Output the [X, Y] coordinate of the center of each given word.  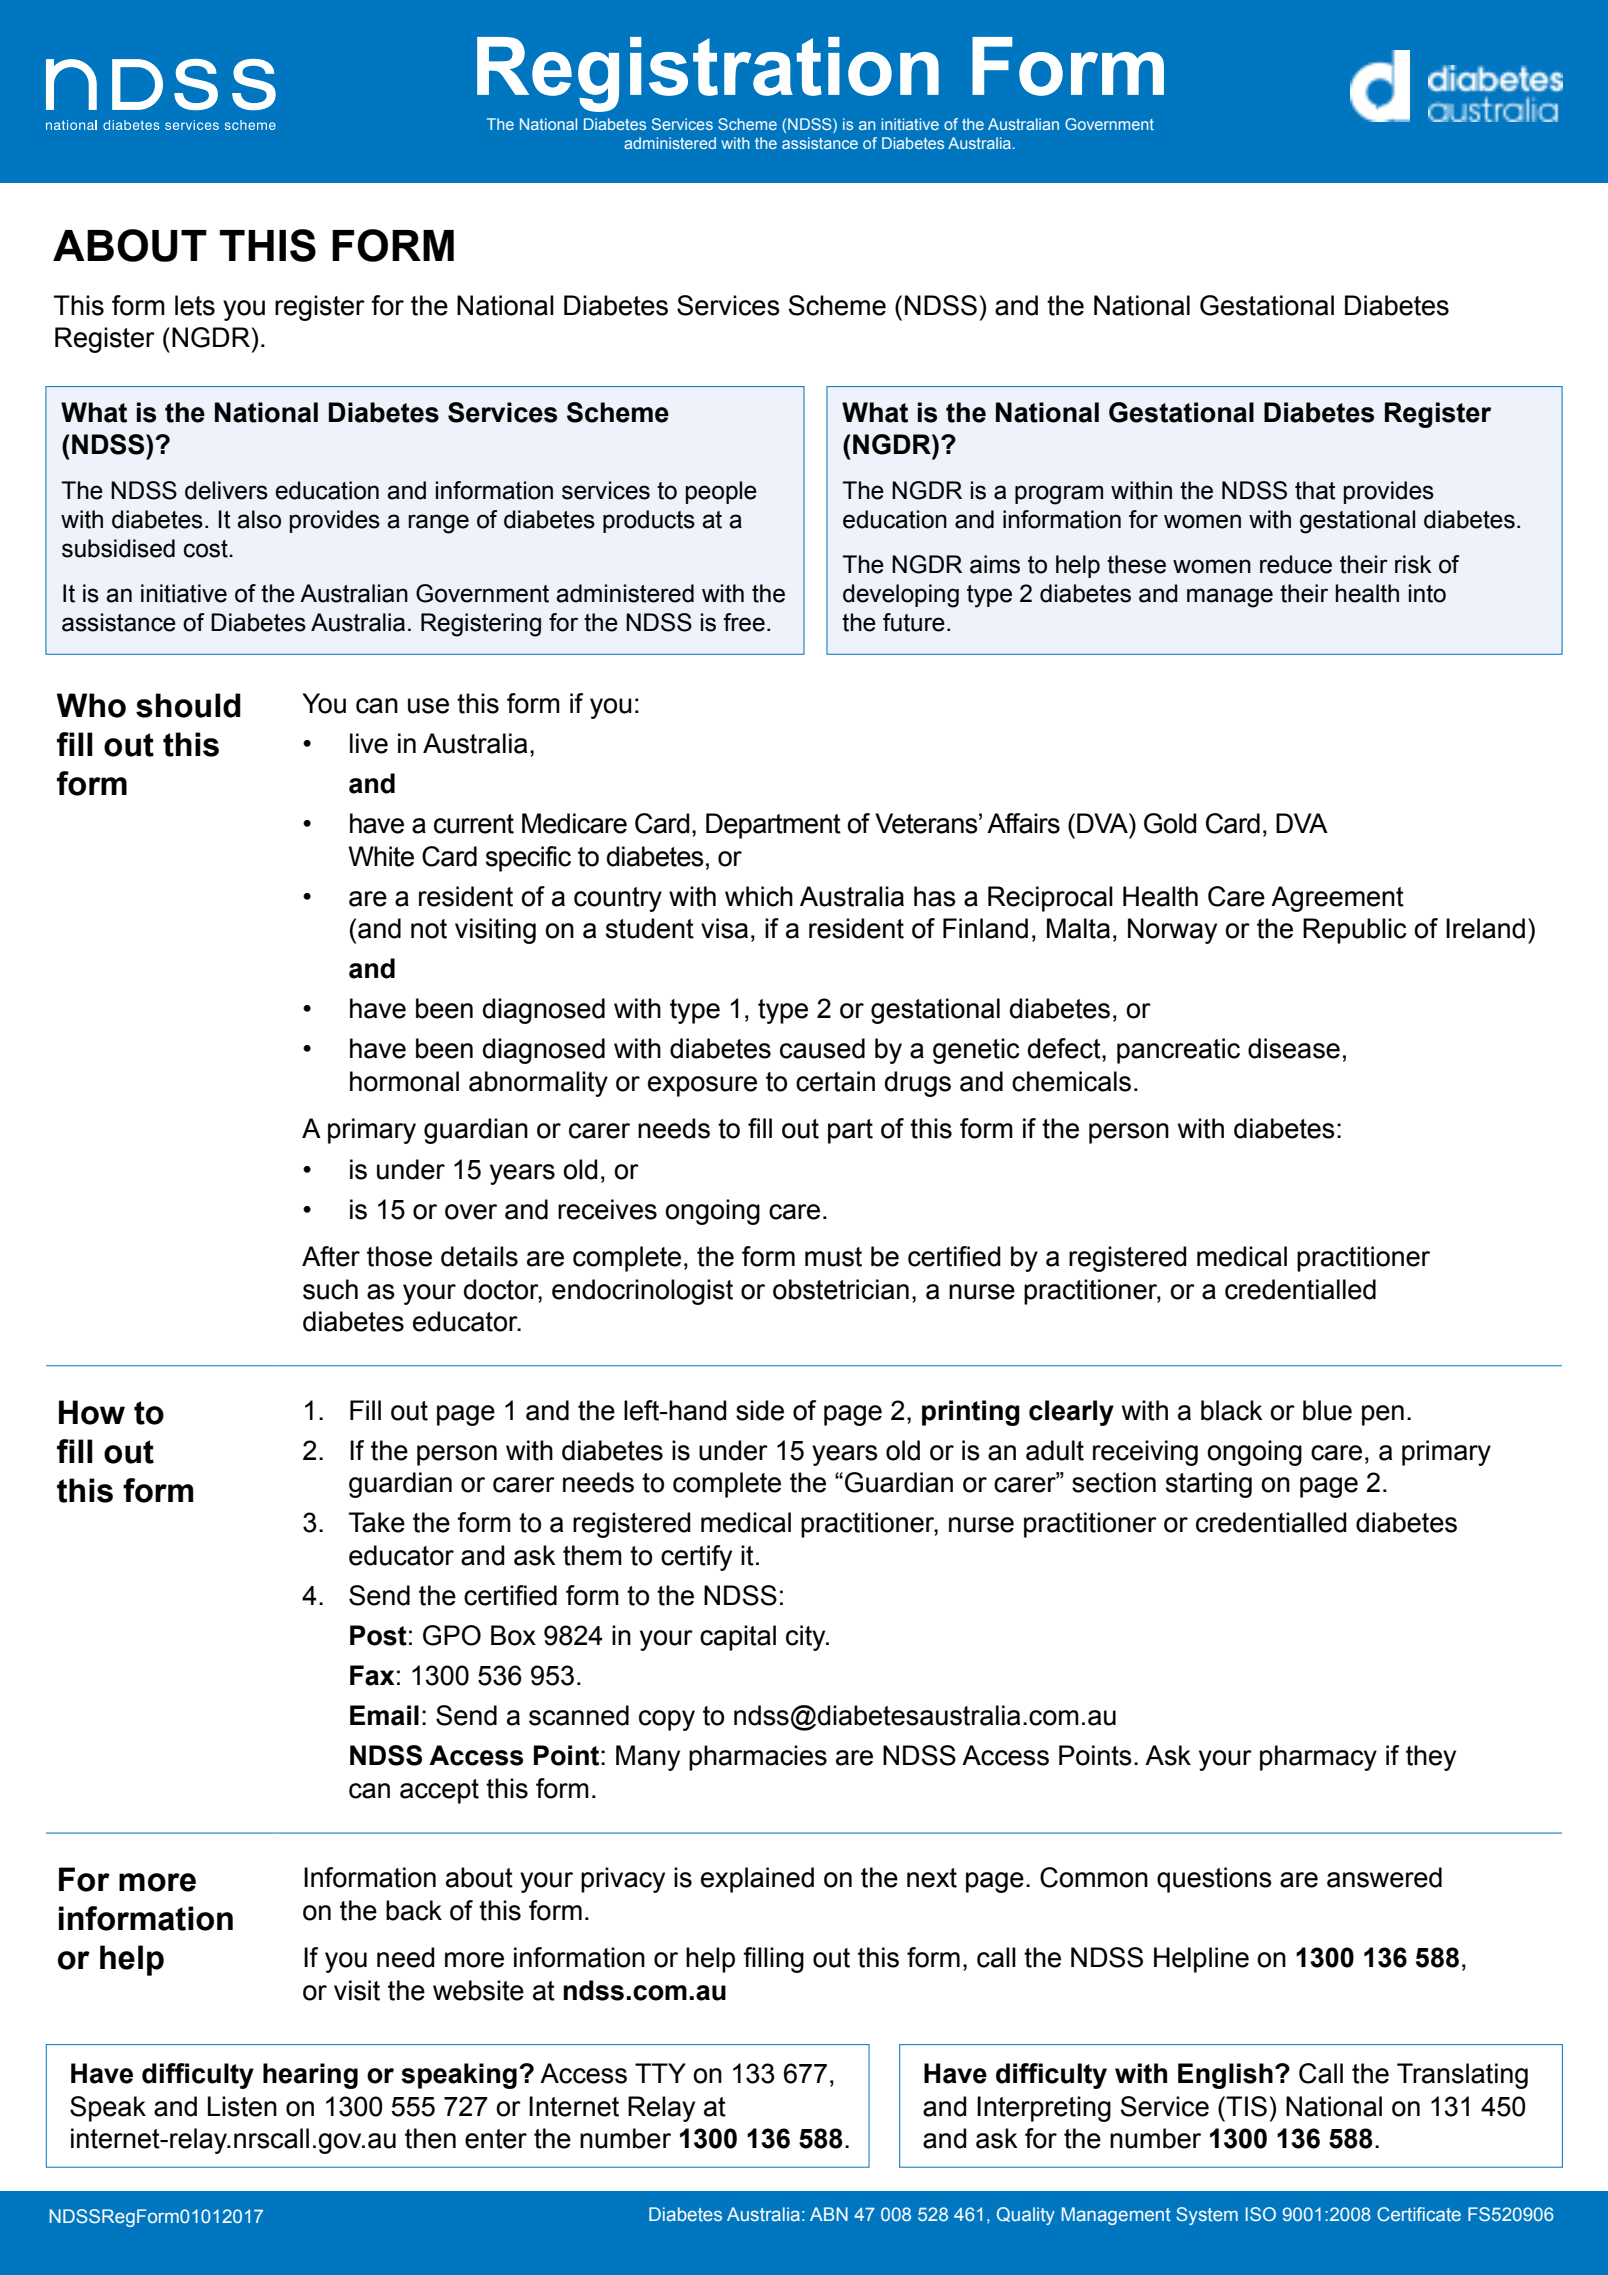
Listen [242, 2106]
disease [1294, 1048]
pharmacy [1318, 1758]
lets [195, 305]
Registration [708, 74]
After [331, 1256]
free [744, 622]
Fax [372, 1675]
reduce [1296, 564]
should [188, 705]
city [807, 1638]
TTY [660, 2073]
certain [835, 1081]
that [1315, 490]
